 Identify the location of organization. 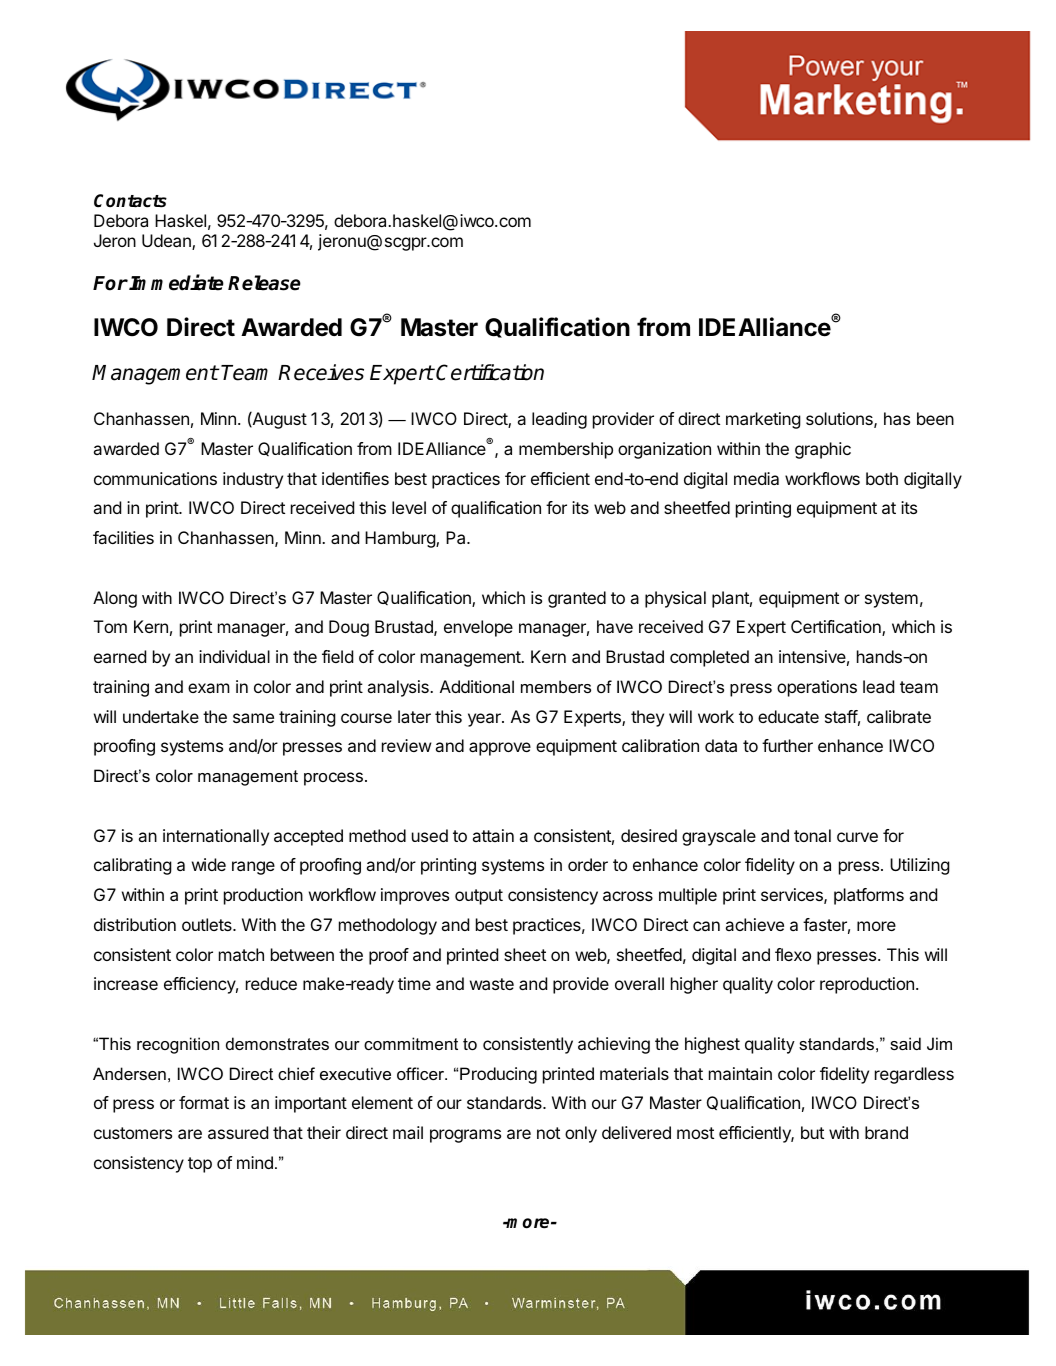
(664, 450).
